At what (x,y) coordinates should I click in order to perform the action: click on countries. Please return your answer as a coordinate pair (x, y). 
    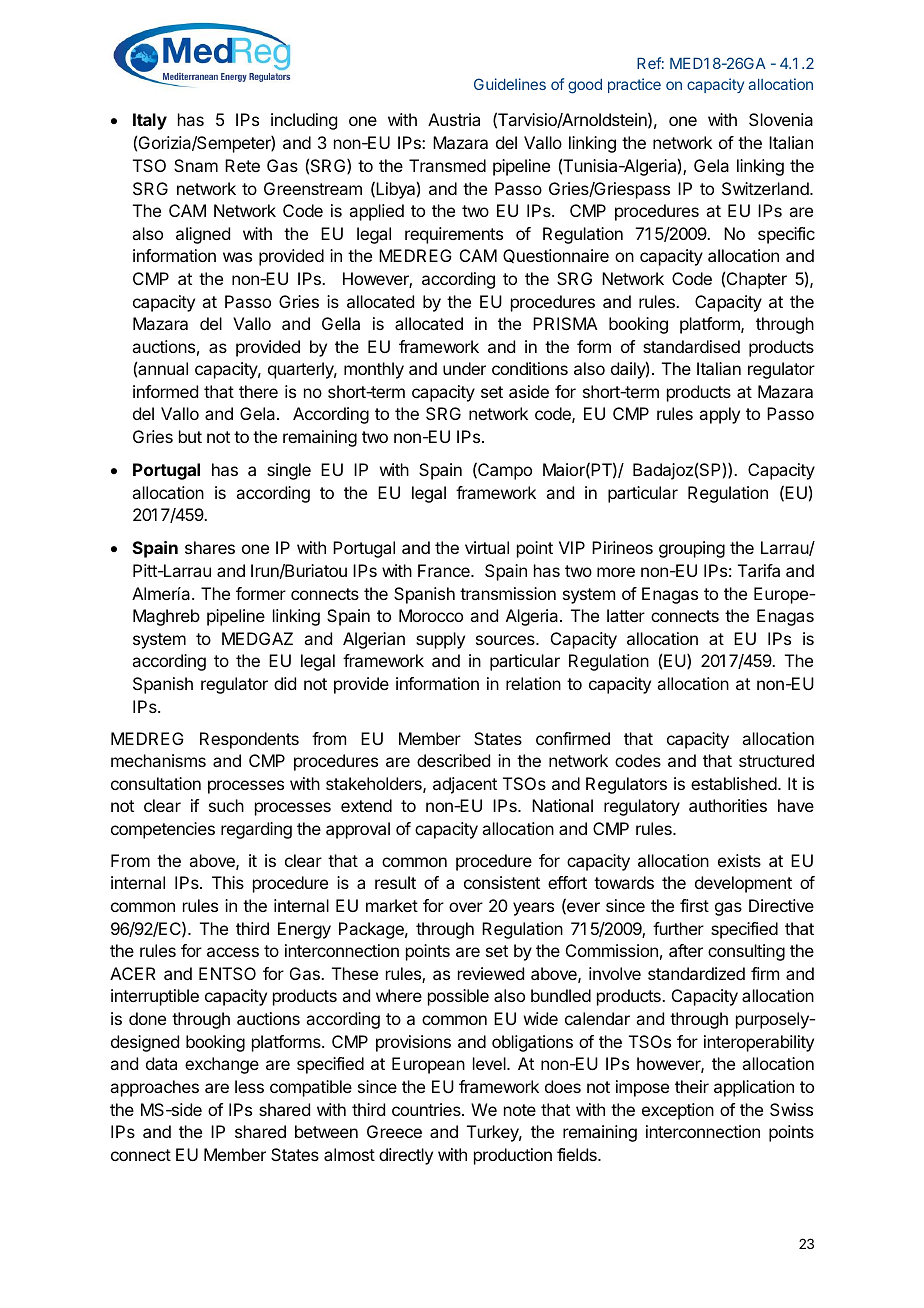
    Looking at the image, I should click on (427, 1109).
